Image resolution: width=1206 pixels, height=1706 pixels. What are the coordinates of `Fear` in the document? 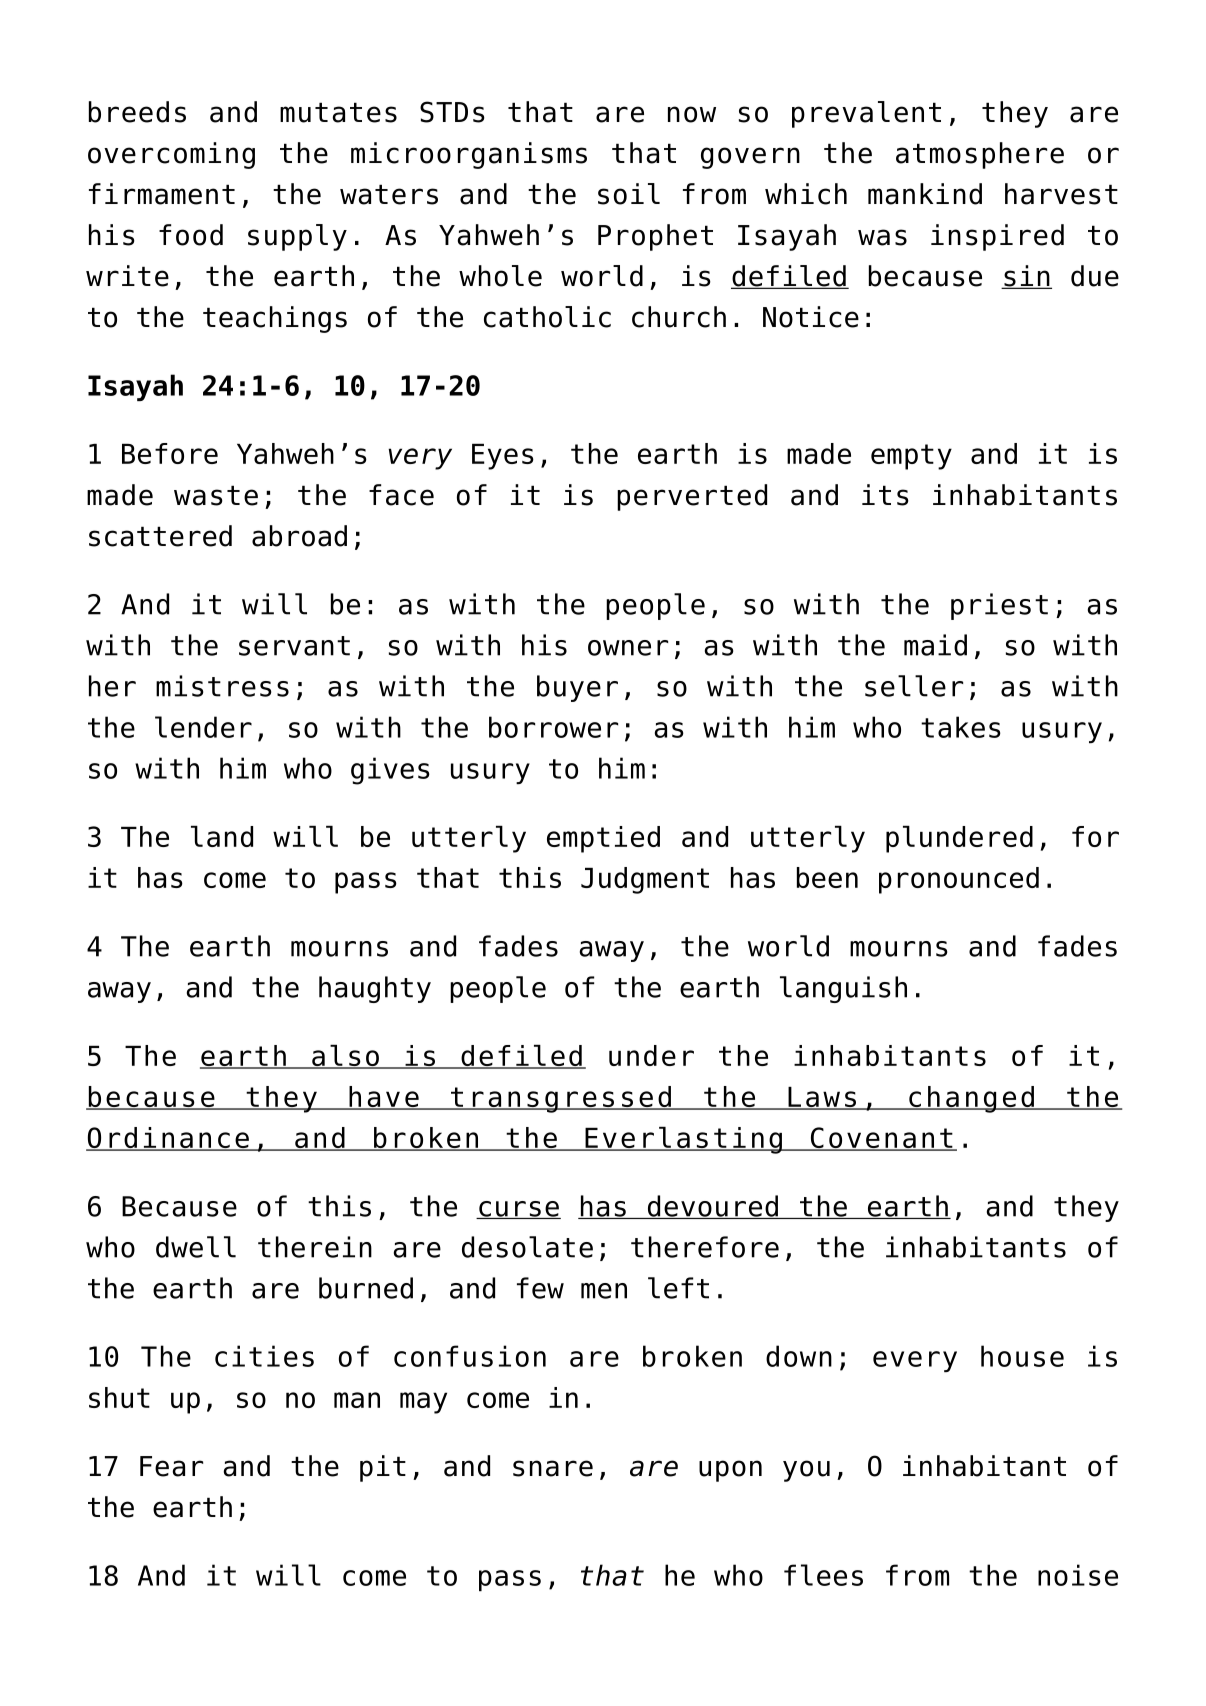 It's located at (171, 1466).
